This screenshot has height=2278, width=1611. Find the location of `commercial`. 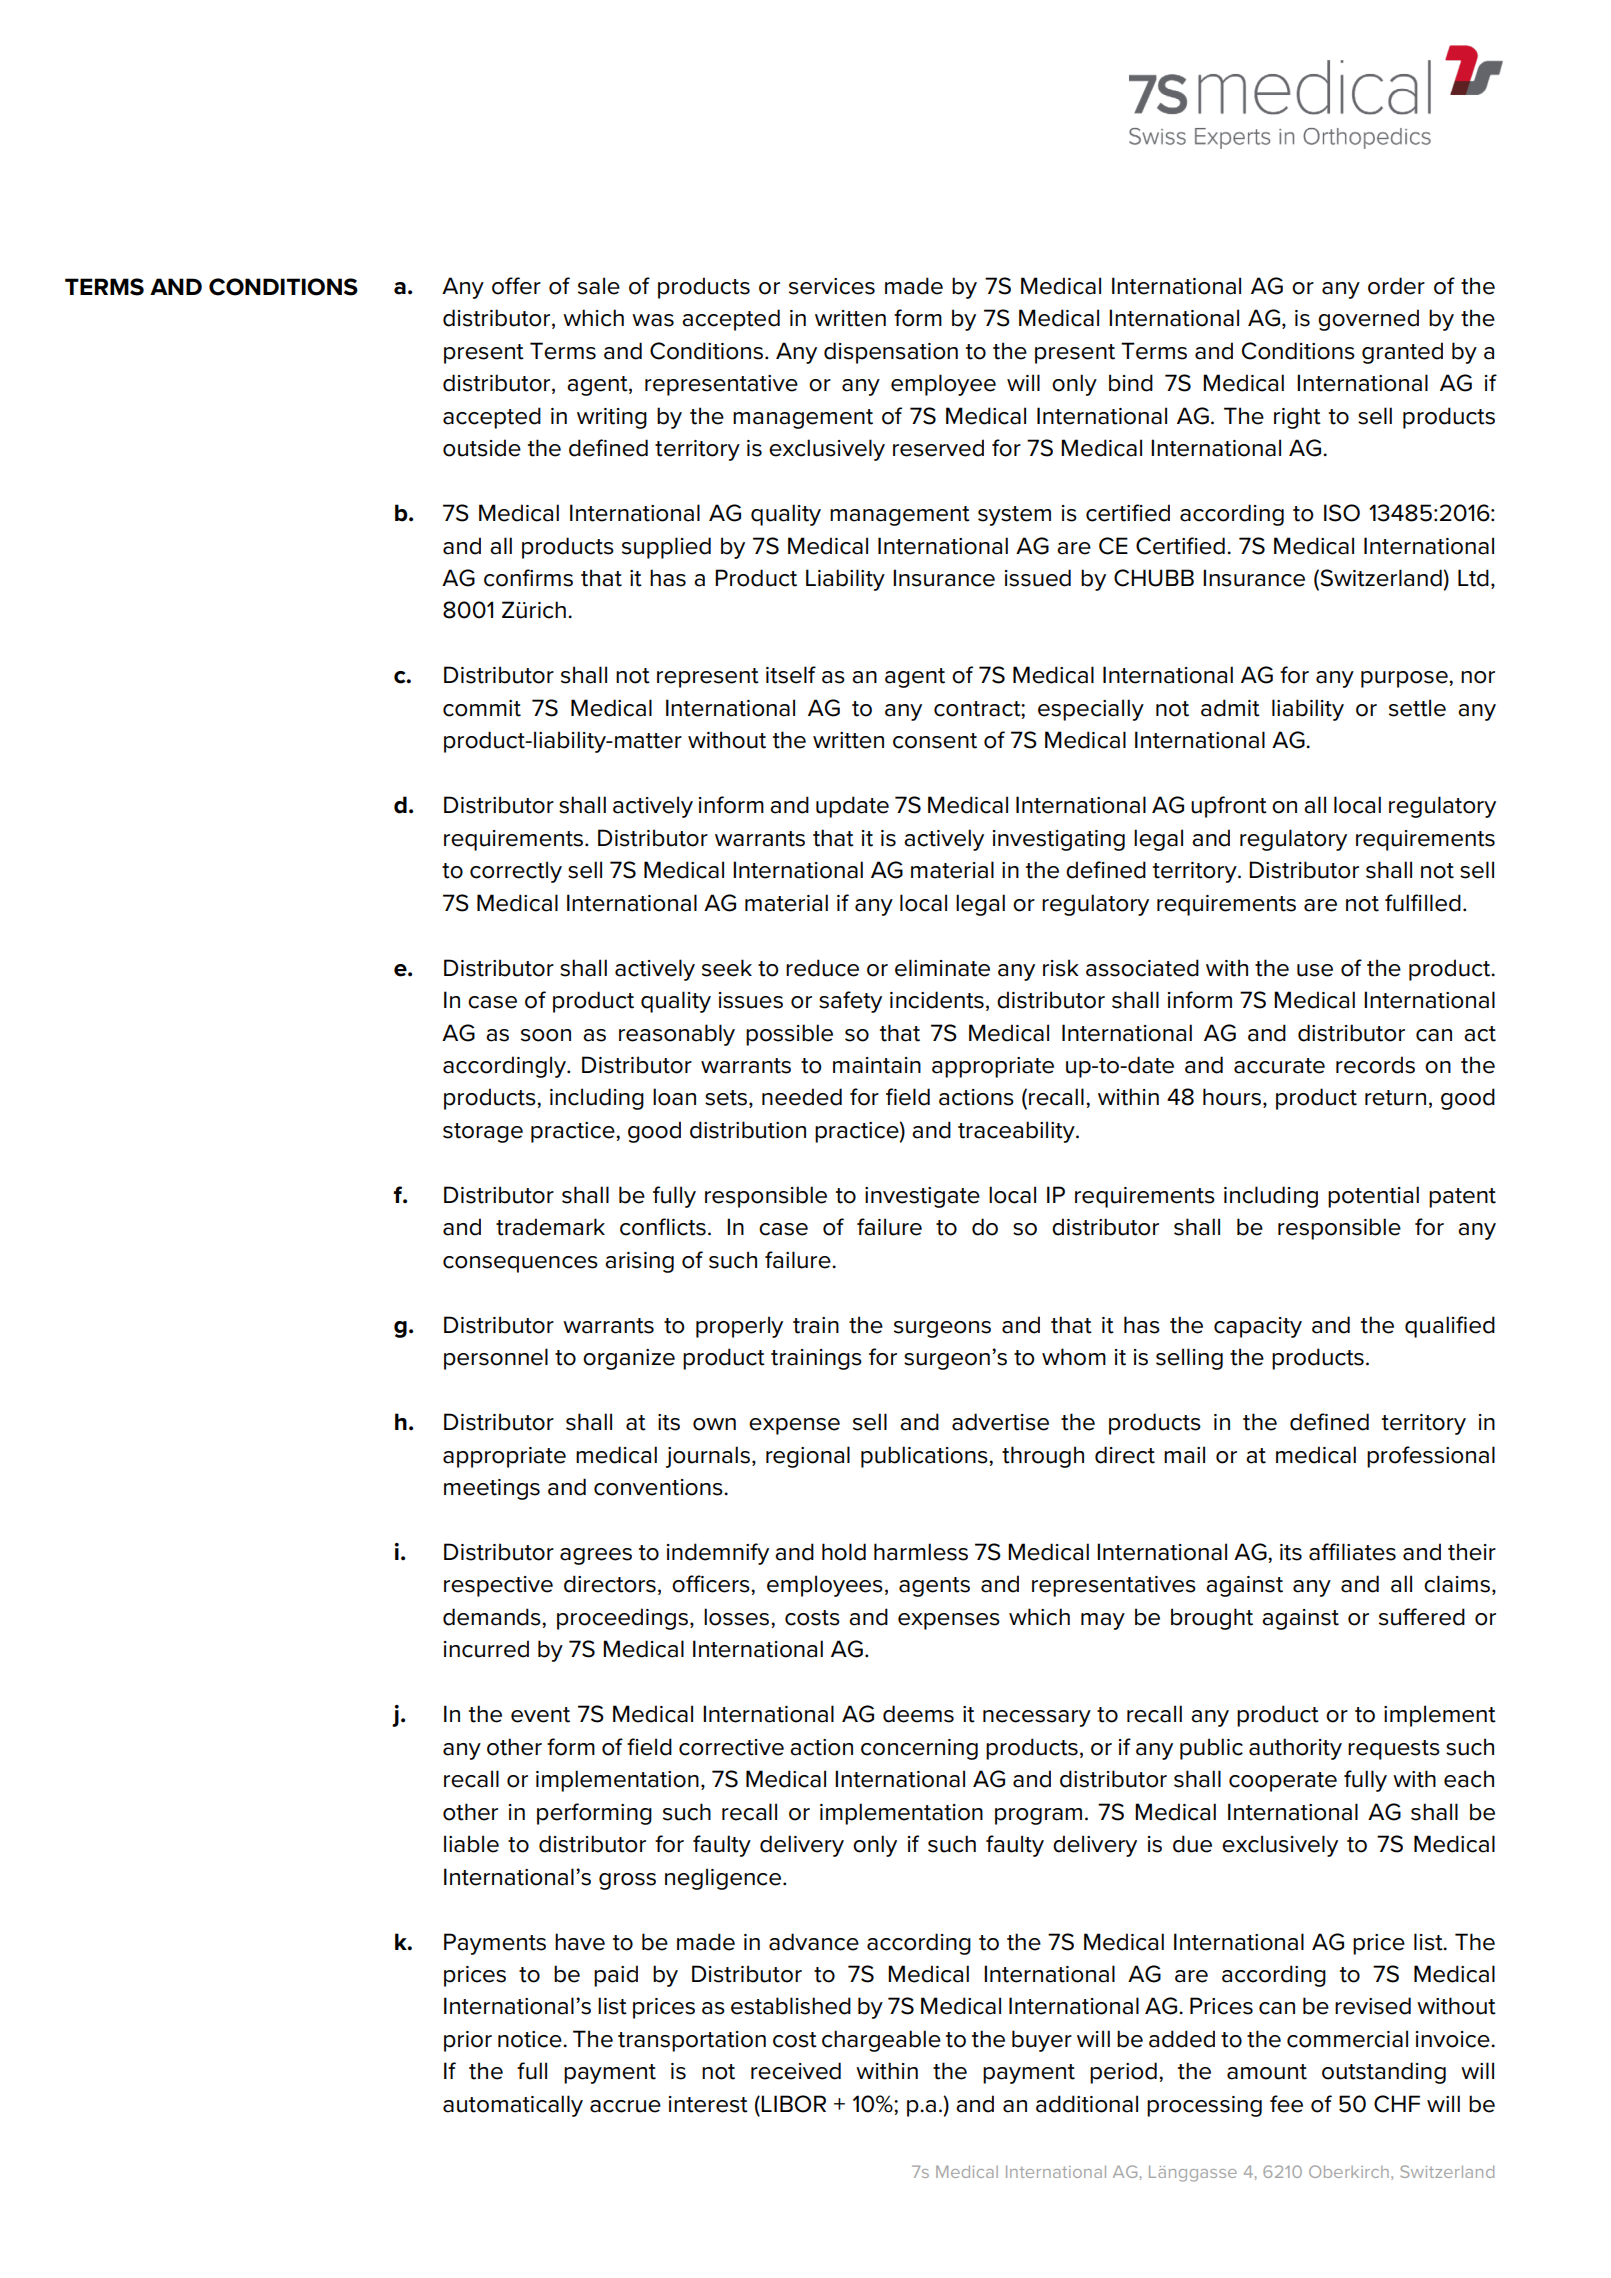

commercial is located at coordinates (1347, 2039).
